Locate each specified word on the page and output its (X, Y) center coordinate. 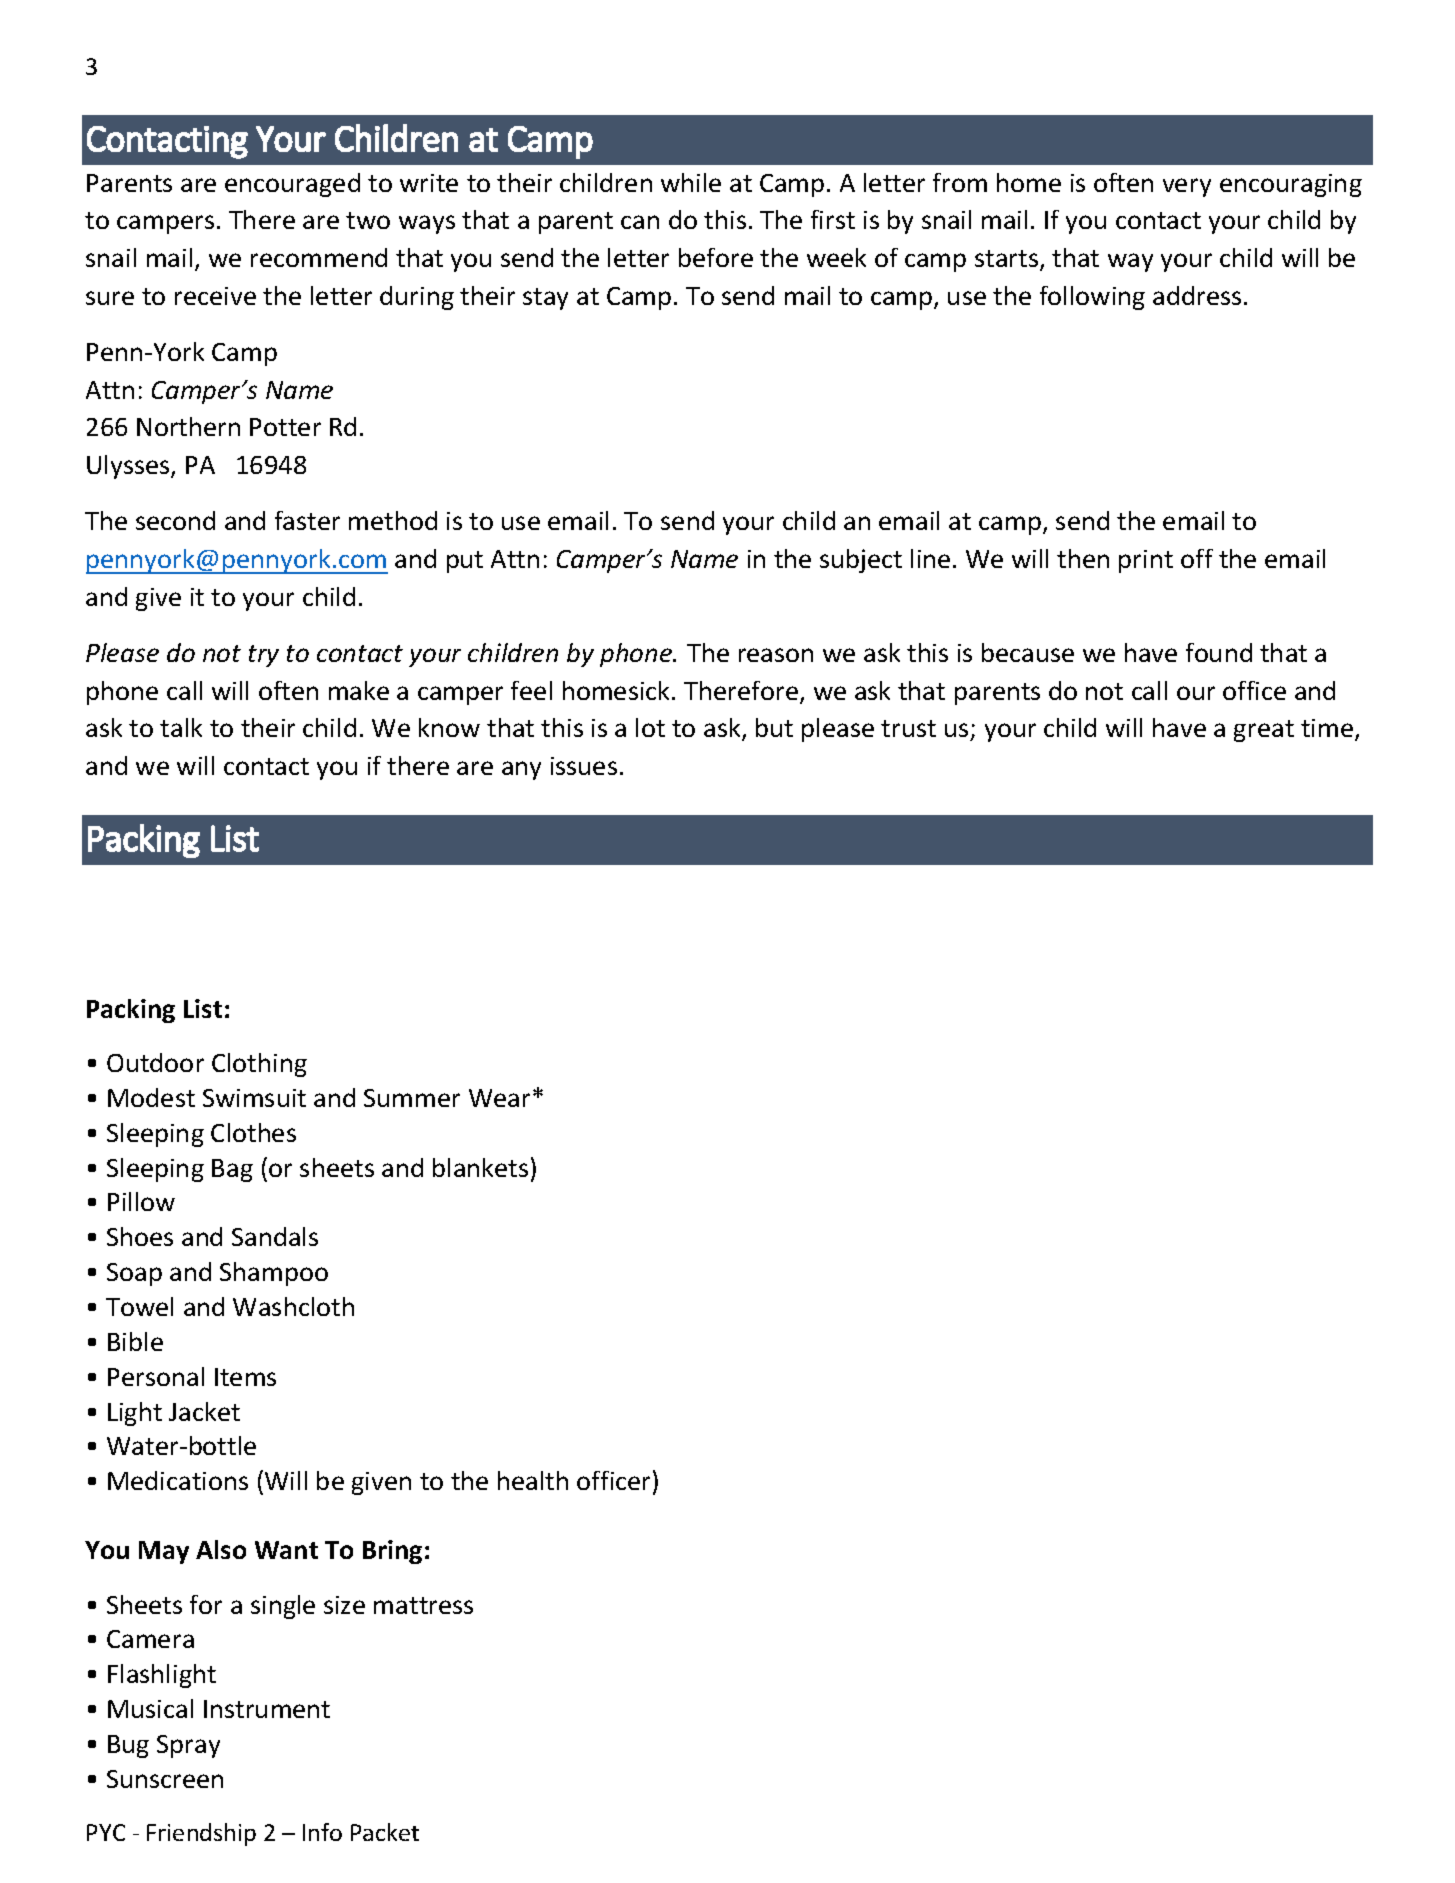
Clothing (259, 1065)
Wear (499, 1098)
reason (776, 655)
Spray (188, 1746)
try (264, 656)
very (1187, 187)
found (1219, 652)
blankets (480, 1167)
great (1264, 731)
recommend (319, 257)
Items (245, 1377)
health (533, 1480)
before (716, 257)
